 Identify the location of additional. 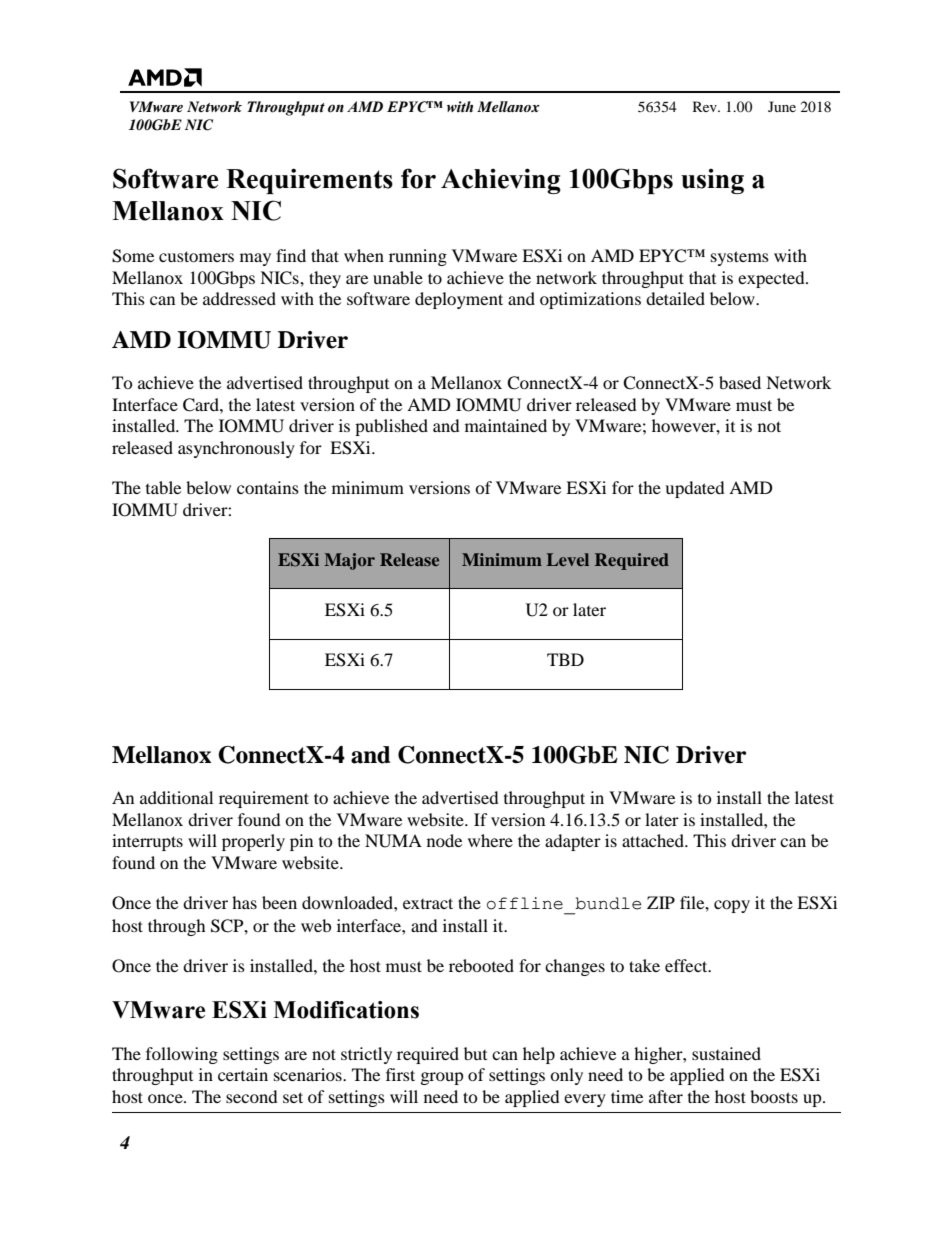
(176, 797).
